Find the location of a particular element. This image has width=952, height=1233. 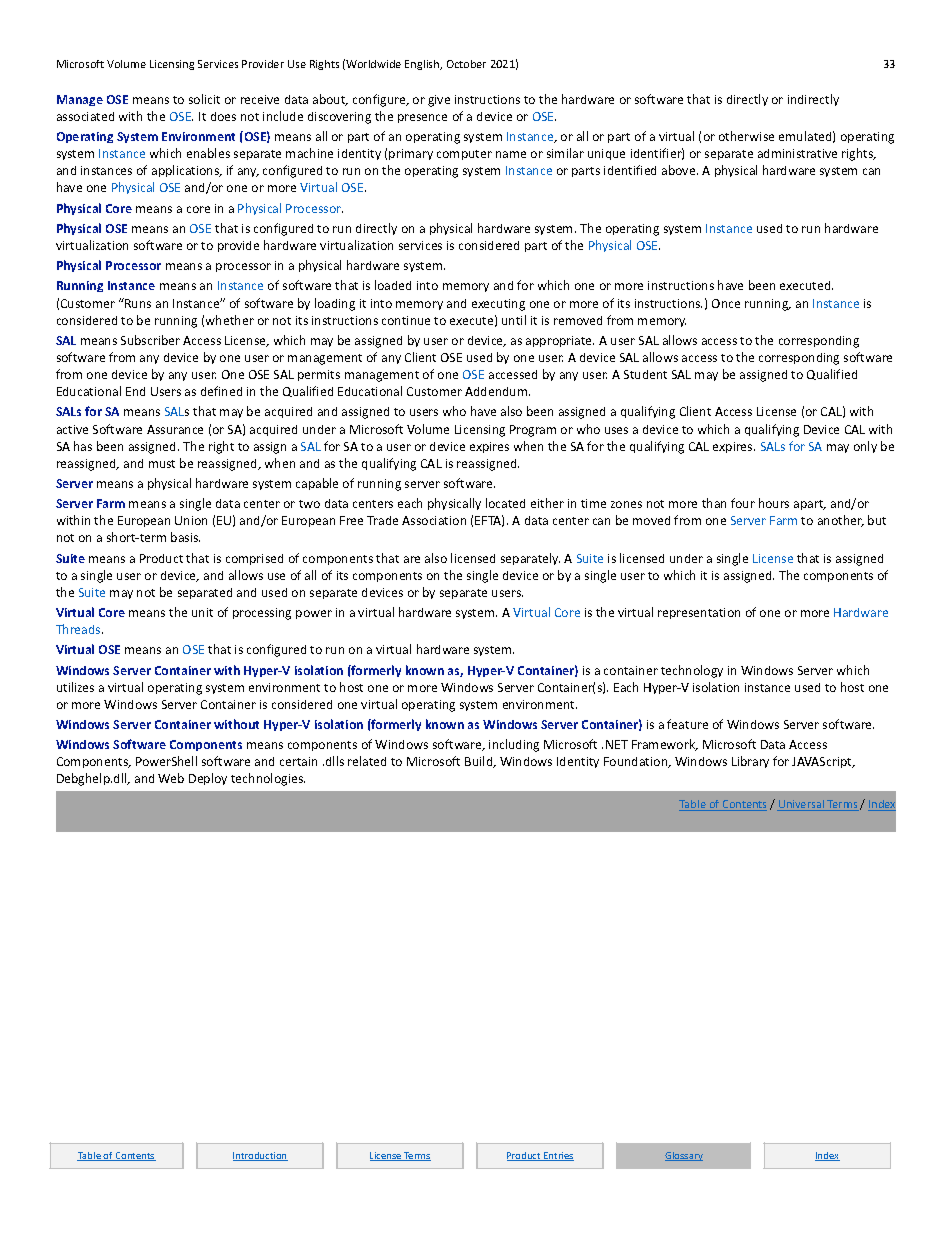

Entries is located at coordinates (558, 1156).
